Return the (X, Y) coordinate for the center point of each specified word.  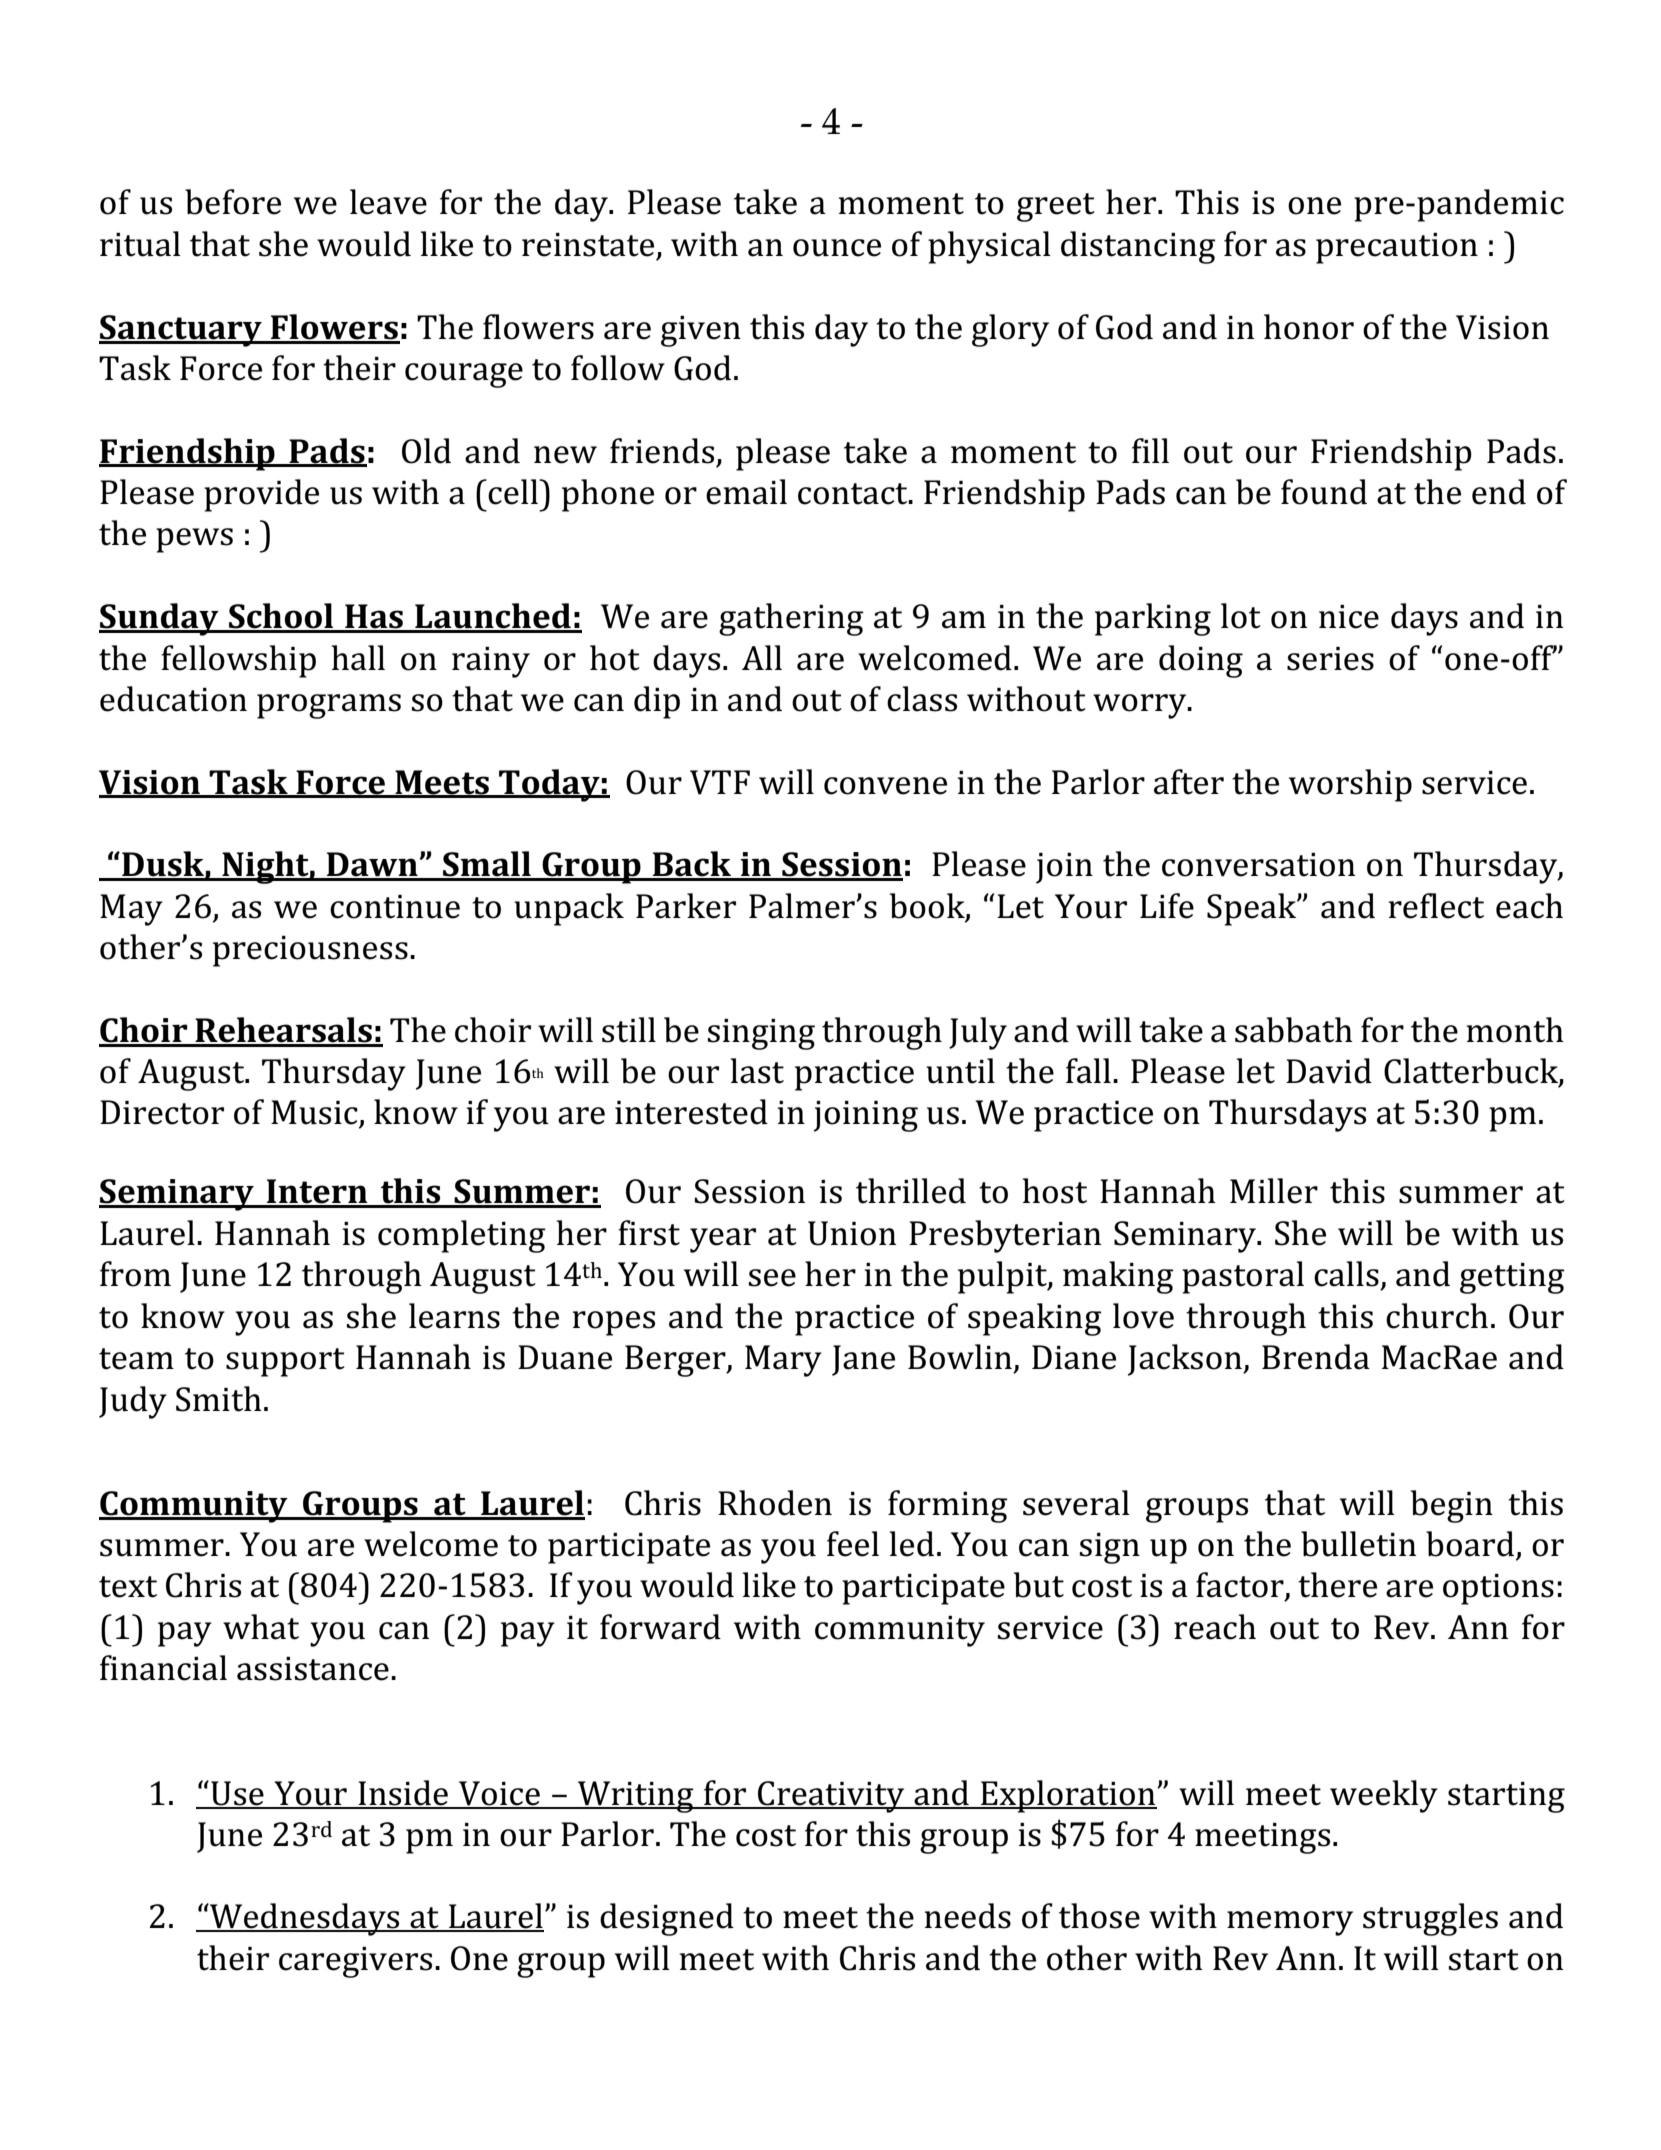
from (135, 1274)
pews (194, 540)
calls (1346, 1274)
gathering (791, 619)
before (233, 202)
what (261, 1627)
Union (852, 1233)
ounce (837, 248)
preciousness (310, 951)
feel (853, 1544)
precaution (1397, 248)
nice (1349, 617)
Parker (686, 906)
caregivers (355, 1962)
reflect (1436, 906)
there (1337, 1585)
